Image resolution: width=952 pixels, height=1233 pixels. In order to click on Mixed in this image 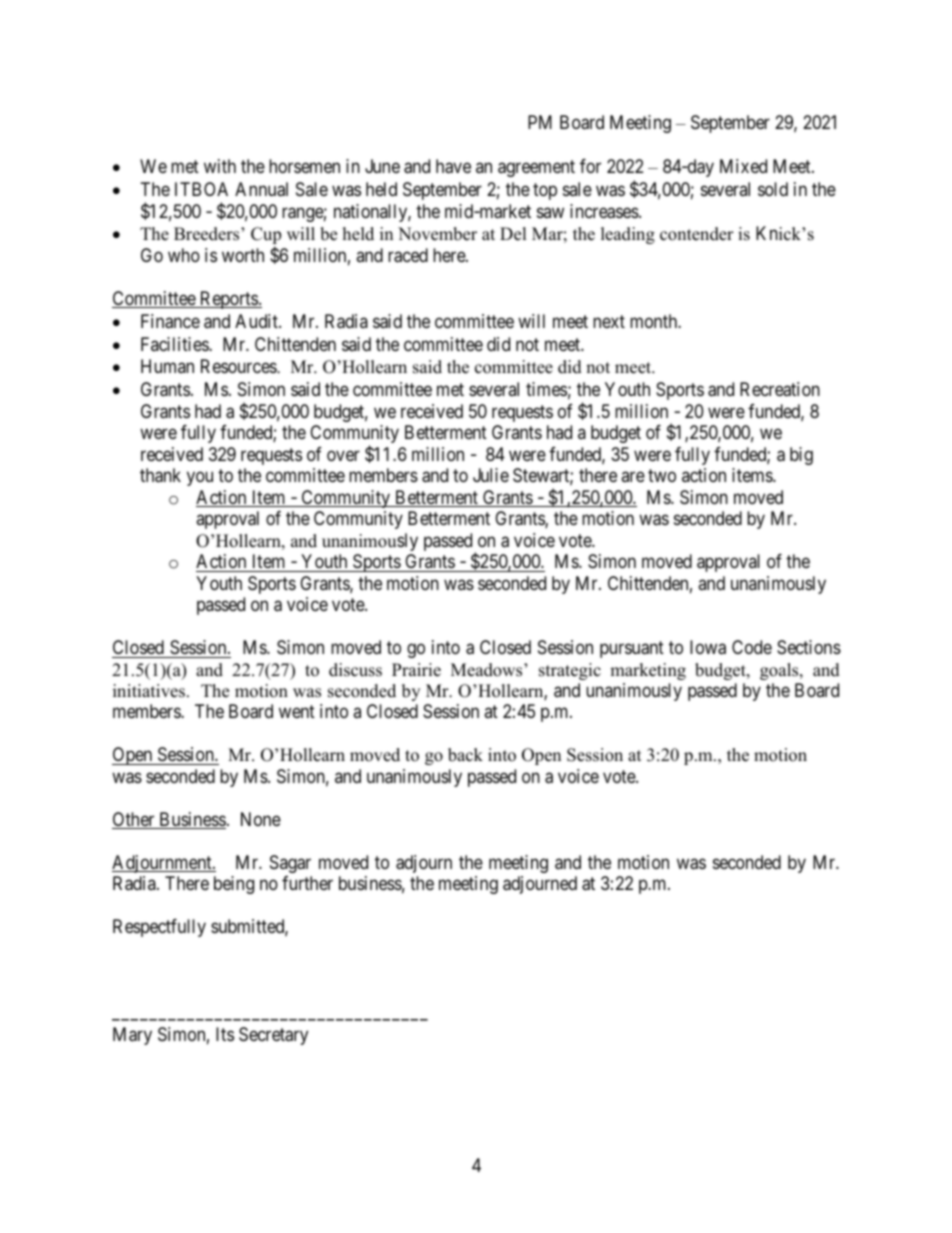, I will do `click(743, 166)`.
